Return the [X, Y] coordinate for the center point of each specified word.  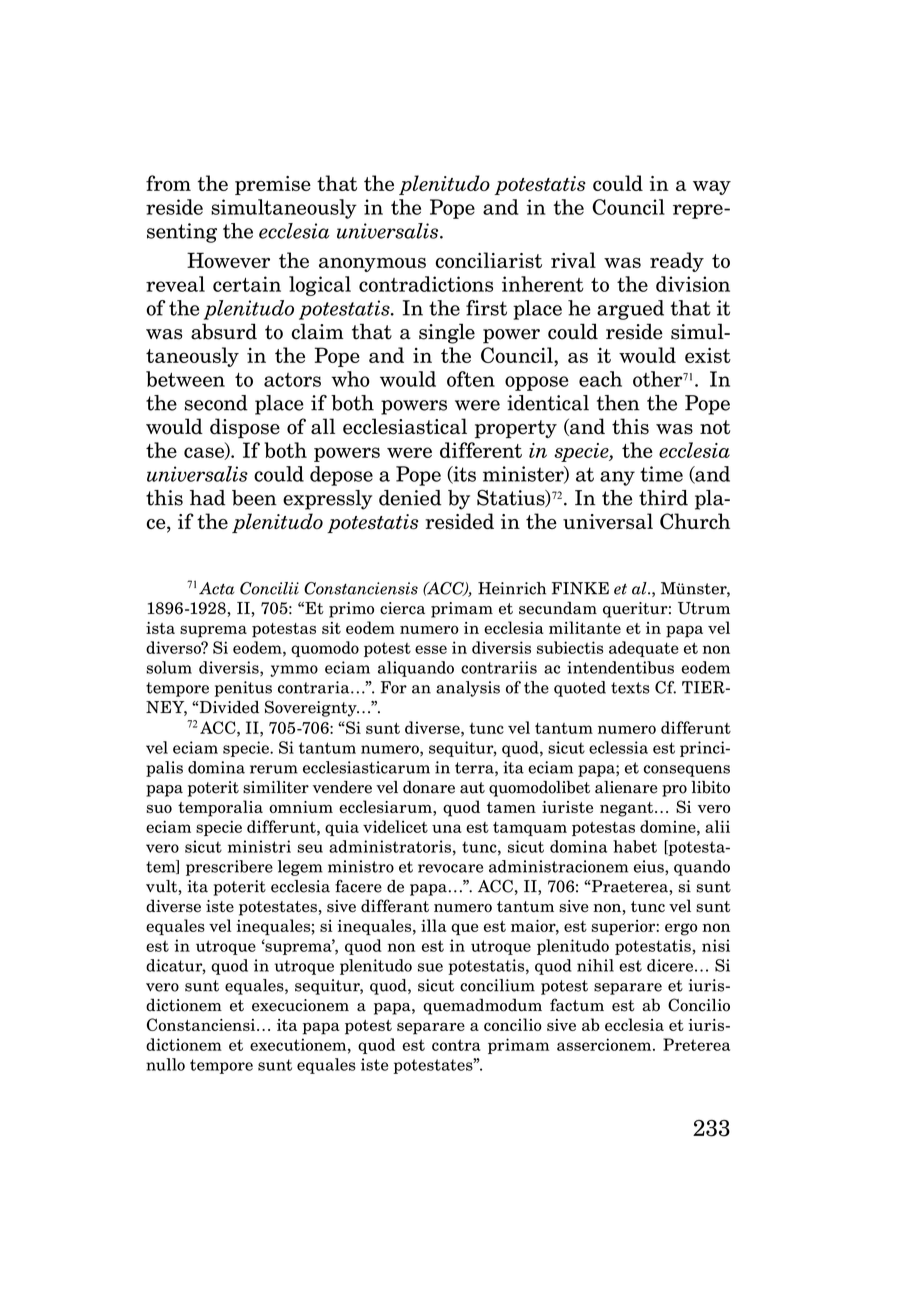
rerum [274, 769]
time [661, 474]
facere [358, 886]
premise [273, 185]
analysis [468, 689]
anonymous [372, 264]
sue [430, 967]
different [481, 450]
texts [630, 688]
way [712, 188]
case [205, 453]
